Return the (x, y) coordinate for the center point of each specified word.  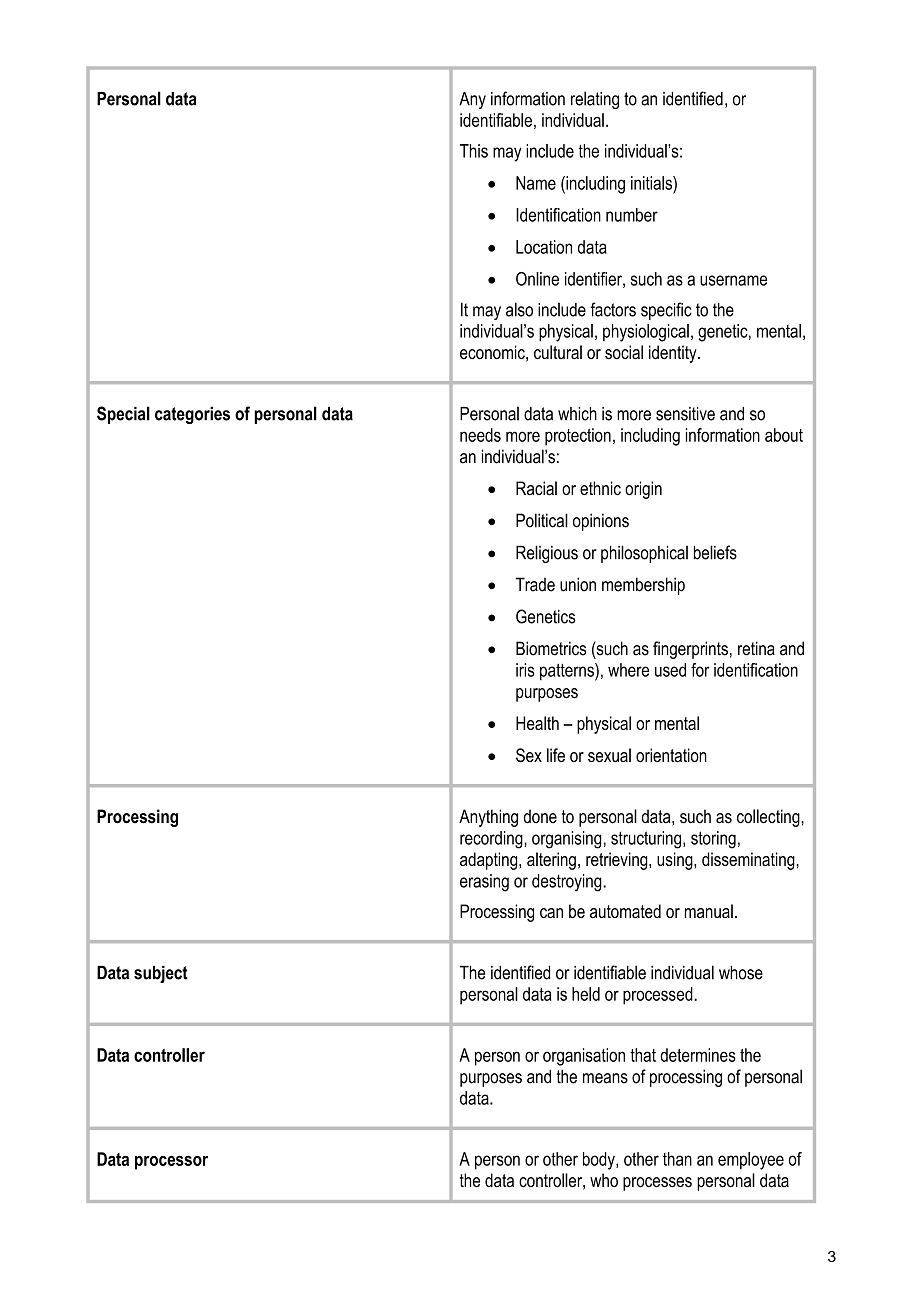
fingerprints (690, 650)
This (474, 151)
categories (192, 415)
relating (595, 100)
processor (171, 1163)
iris (525, 670)
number (632, 215)
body (600, 1161)
